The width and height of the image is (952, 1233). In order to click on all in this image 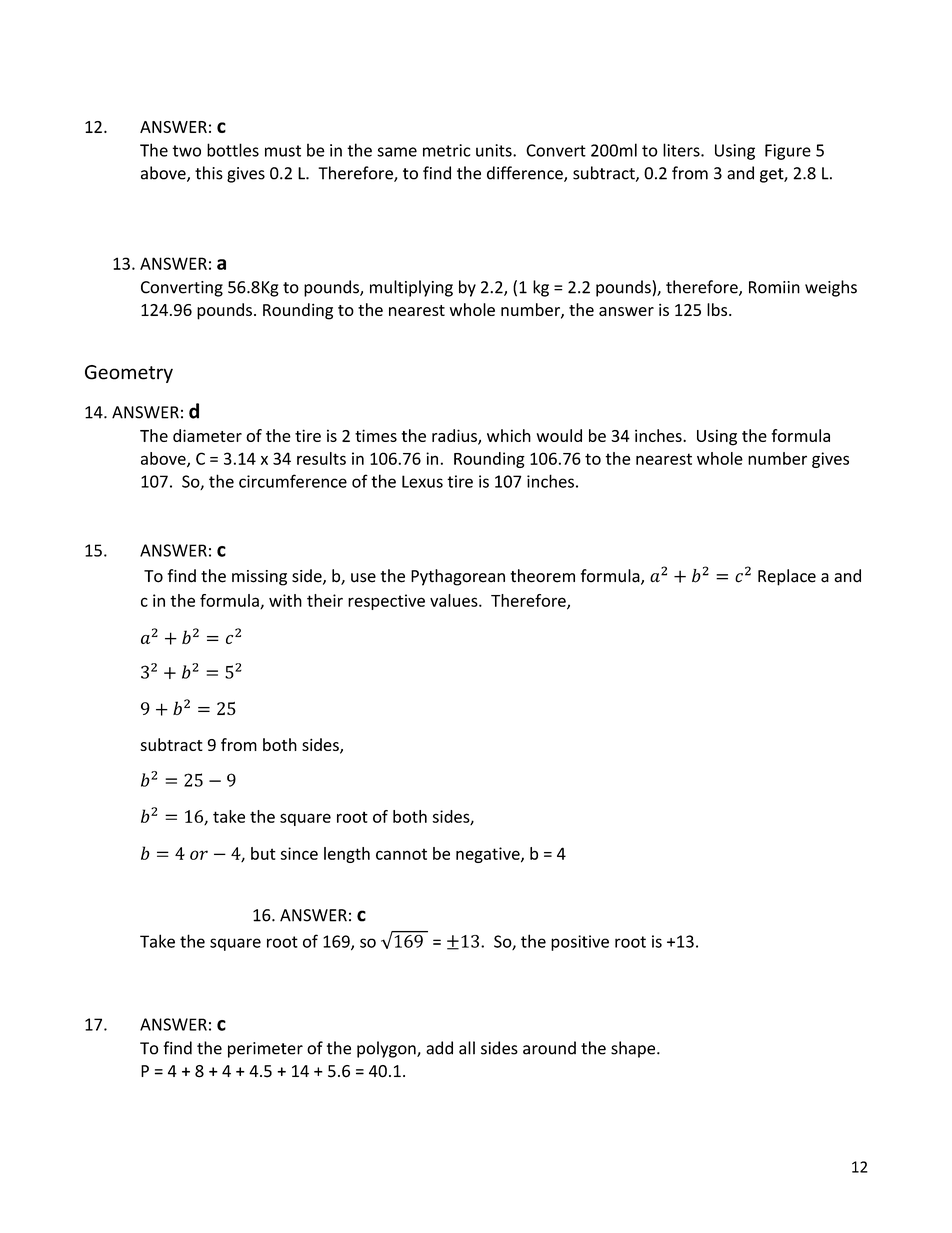, I will do `click(467, 1048)`.
